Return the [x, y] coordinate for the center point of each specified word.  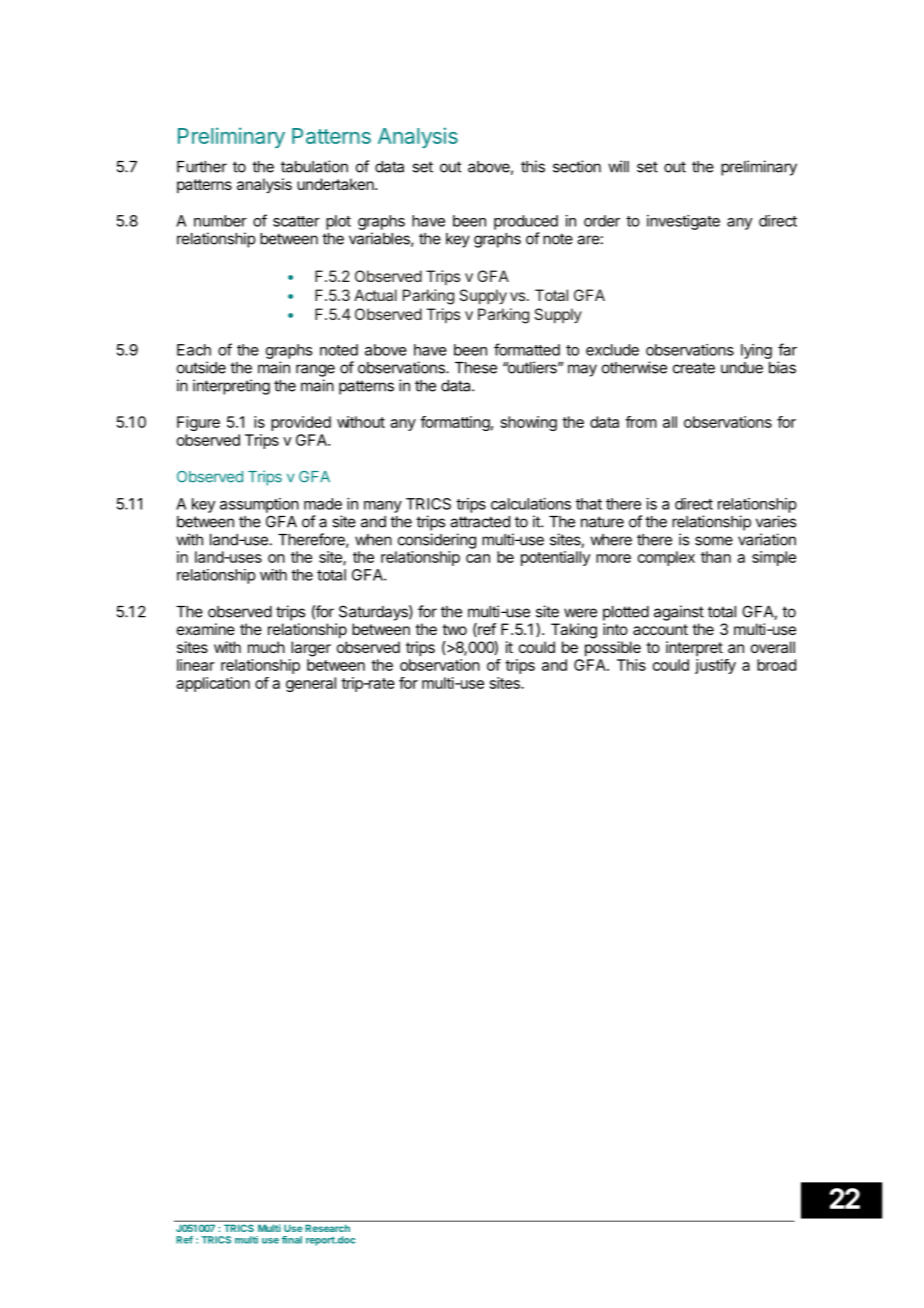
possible [613, 649]
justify [715, 666]
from [641, 422]
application [213, 684]
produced [526, 222]
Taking [574, 631]
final [292, 1240]
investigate [683, 222]
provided [301, 423]
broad [776, 665]
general [311, 684]
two [454, 629]
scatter [296, 221]
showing [529, 423]
